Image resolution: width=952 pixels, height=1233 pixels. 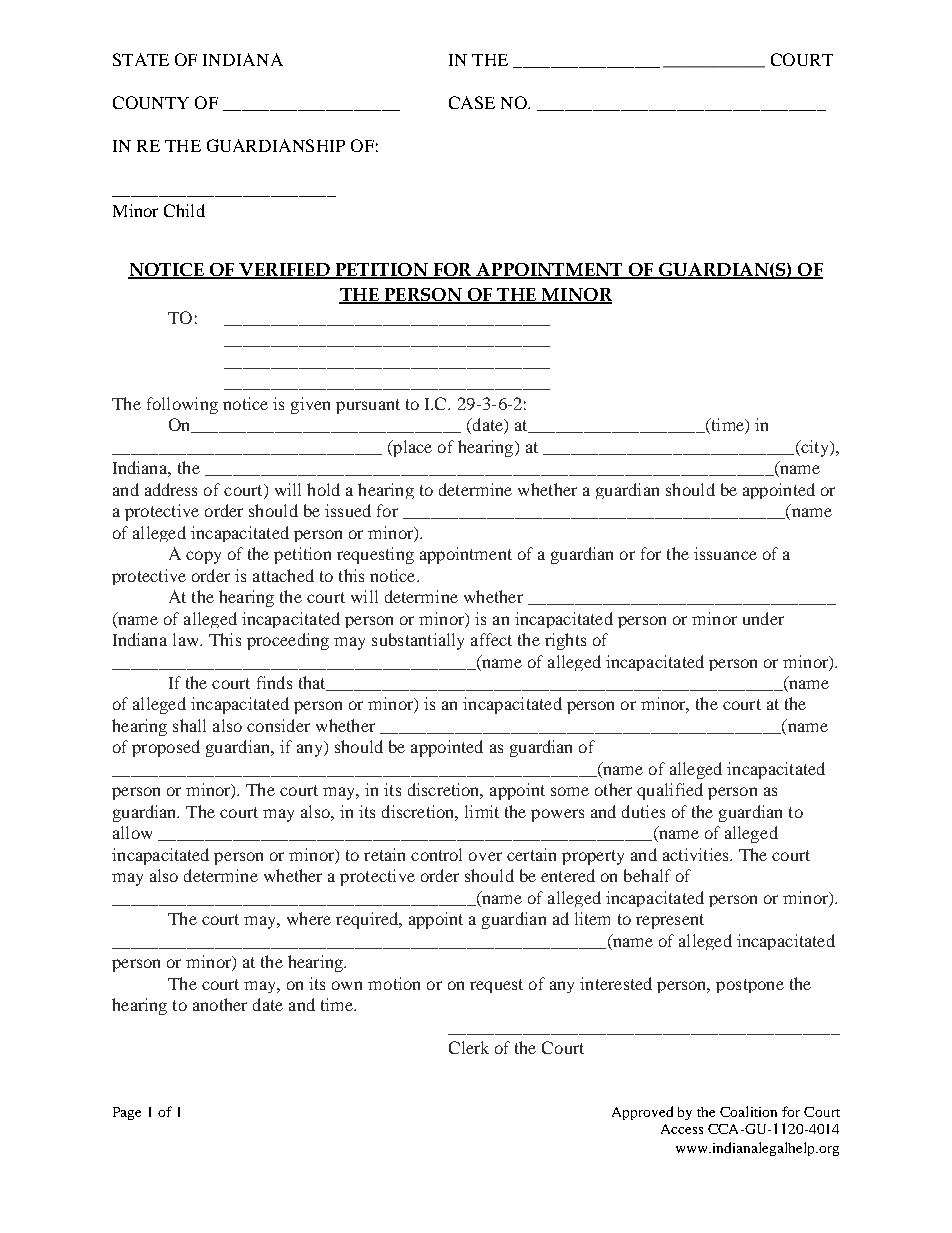 What do you see at coordinates (482, 811) in the document?
I see `limit` at bounding box center [482, 811].
